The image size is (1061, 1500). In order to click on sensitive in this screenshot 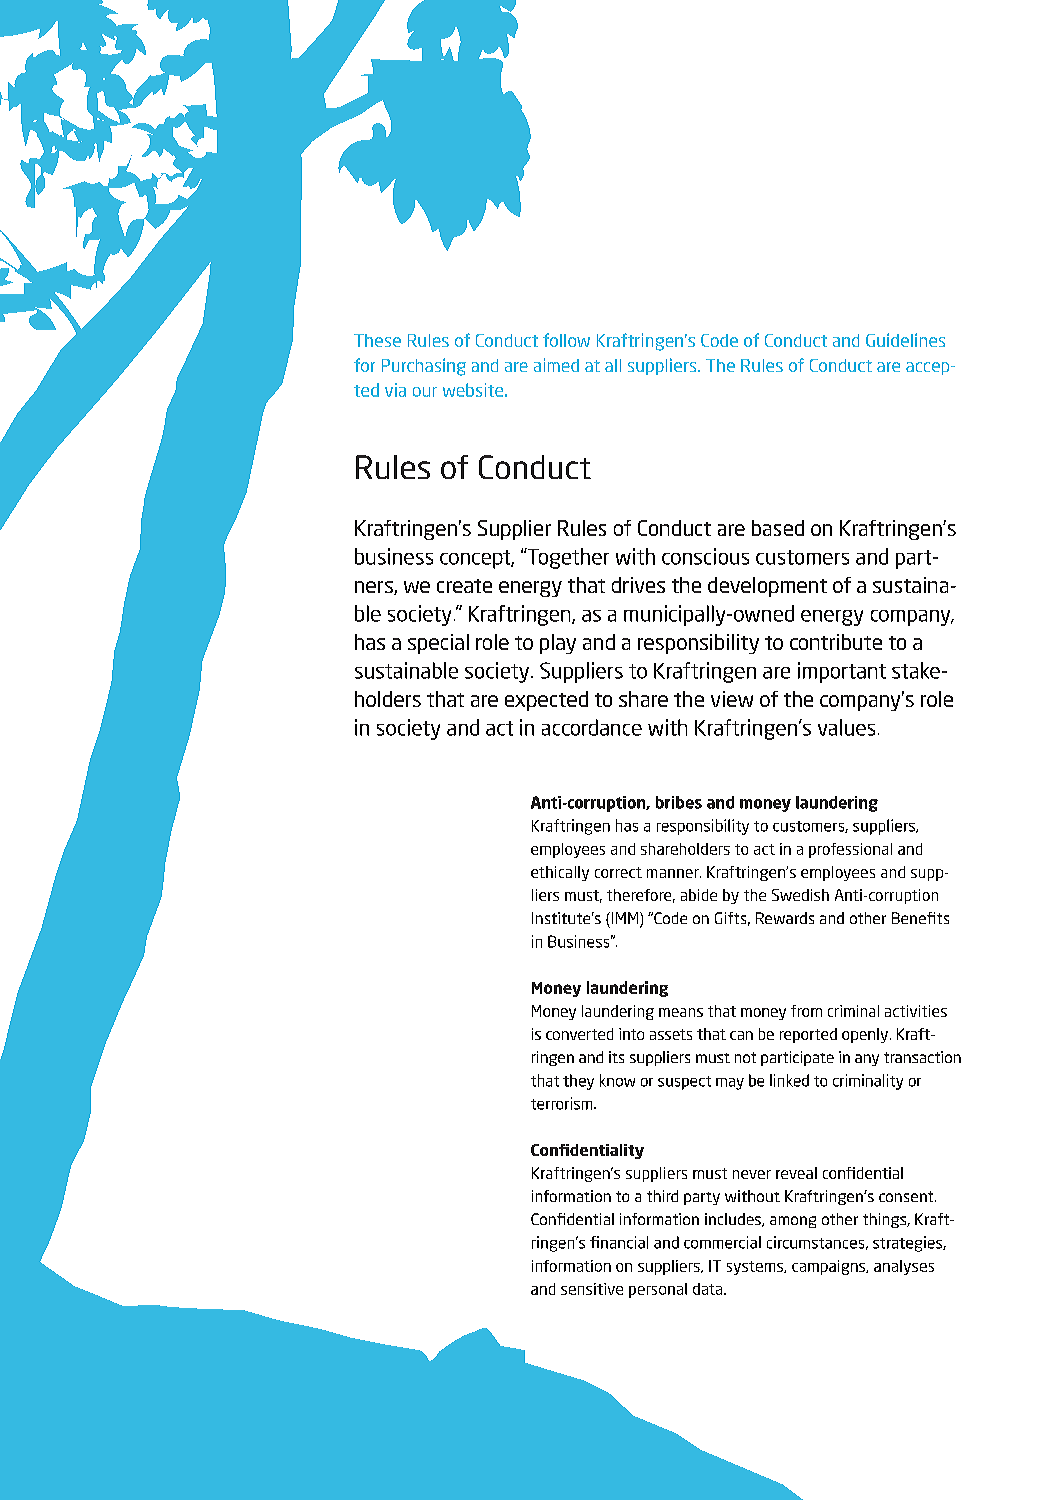, I will do `click(592, 1289)`.
